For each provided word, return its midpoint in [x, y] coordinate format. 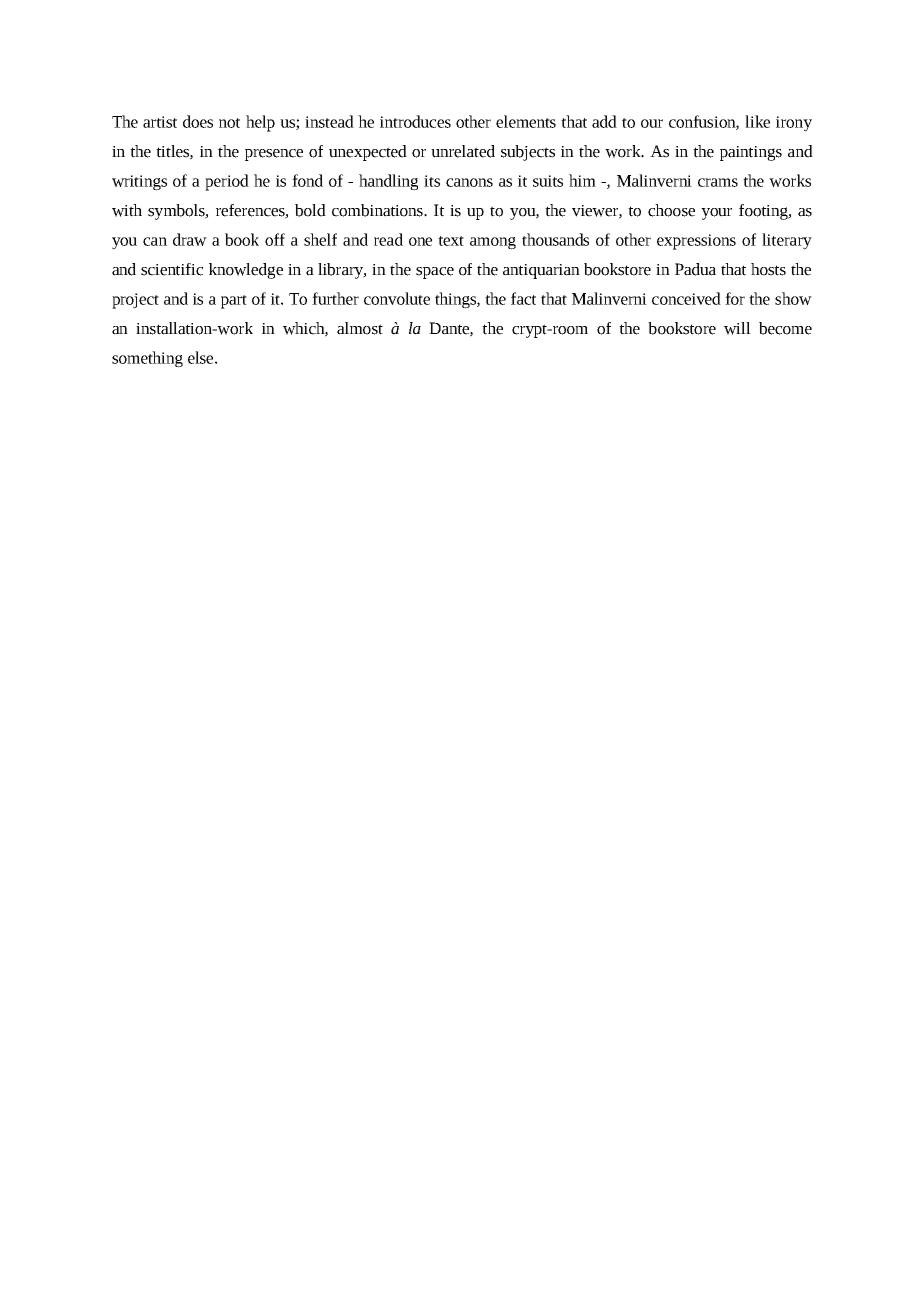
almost [360, 328]
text [451, 241]
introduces [415, 121]
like [757, 121]
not [229, 123]
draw [190, 239]
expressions [696, 242]
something [147, 359]
